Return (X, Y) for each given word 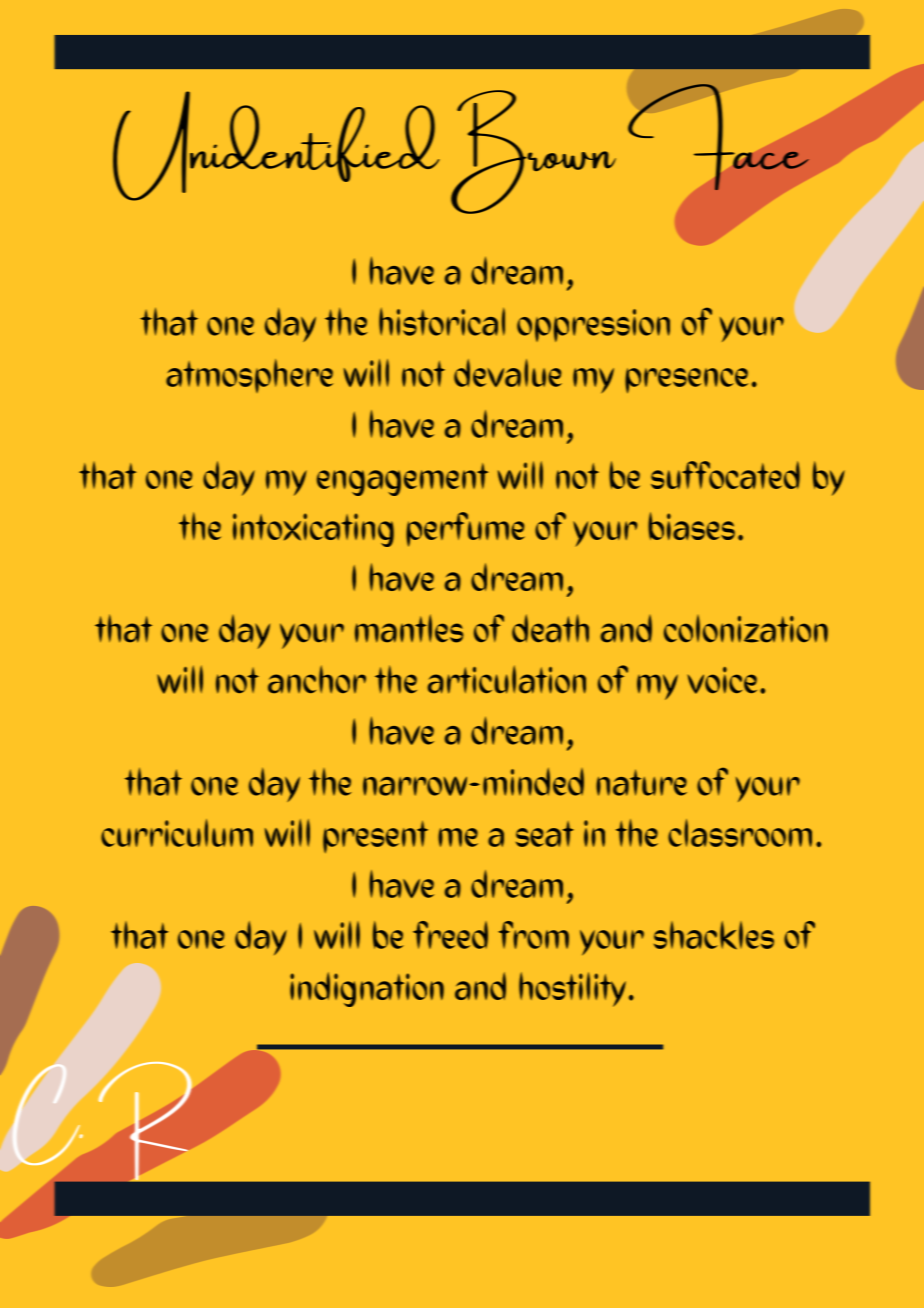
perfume (465, 529)
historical (442, 321)
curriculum (177, 833)
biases (691, 526)
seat (545, 834)
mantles (409, 628)
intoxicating (313, 530)
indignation (367, 989)
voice (722, 680)
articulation (507, 679)
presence (686, 381)
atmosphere (249, 376)
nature (641, 782)
